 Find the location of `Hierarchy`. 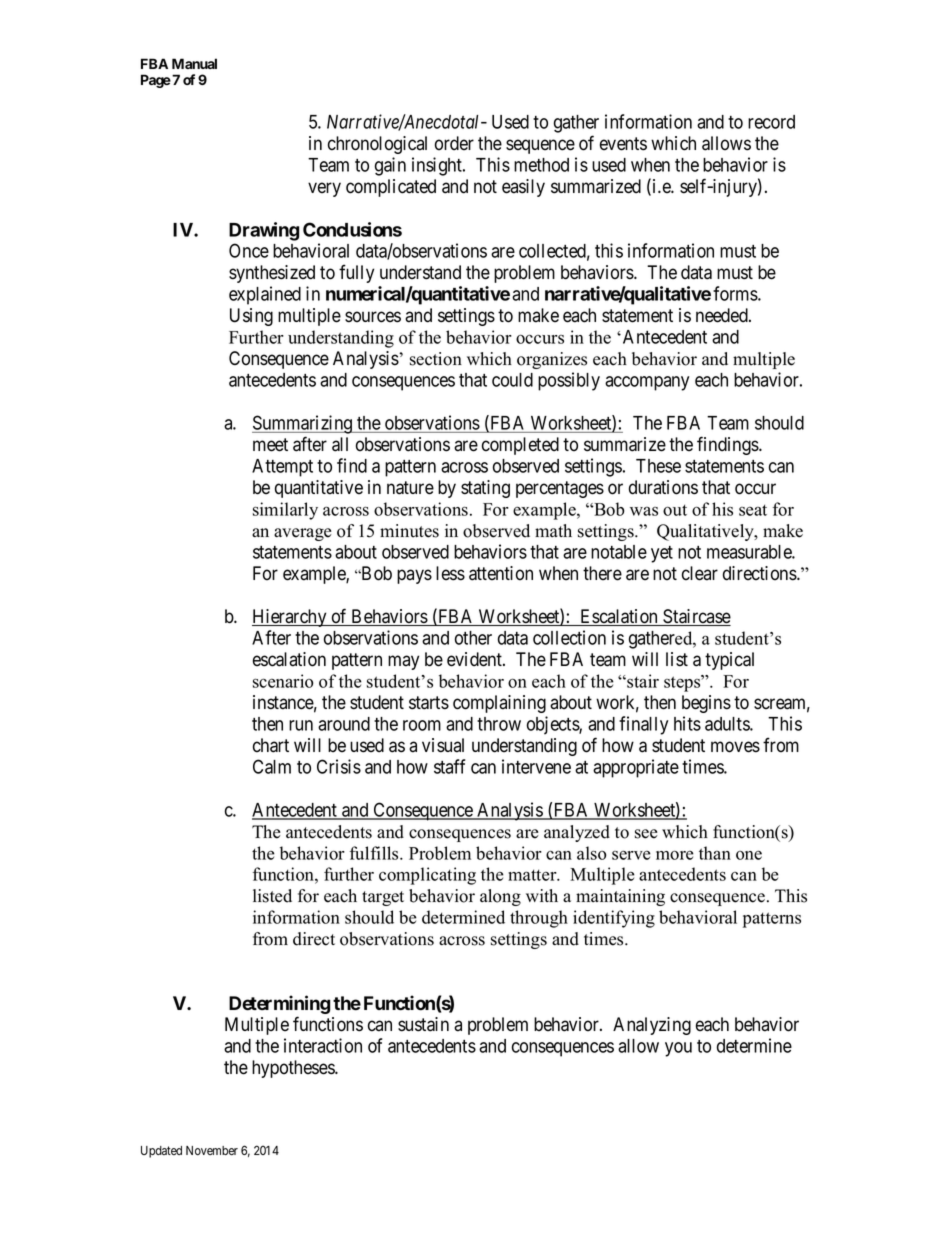

Hierarchy is located at coordinates (290, 618).
